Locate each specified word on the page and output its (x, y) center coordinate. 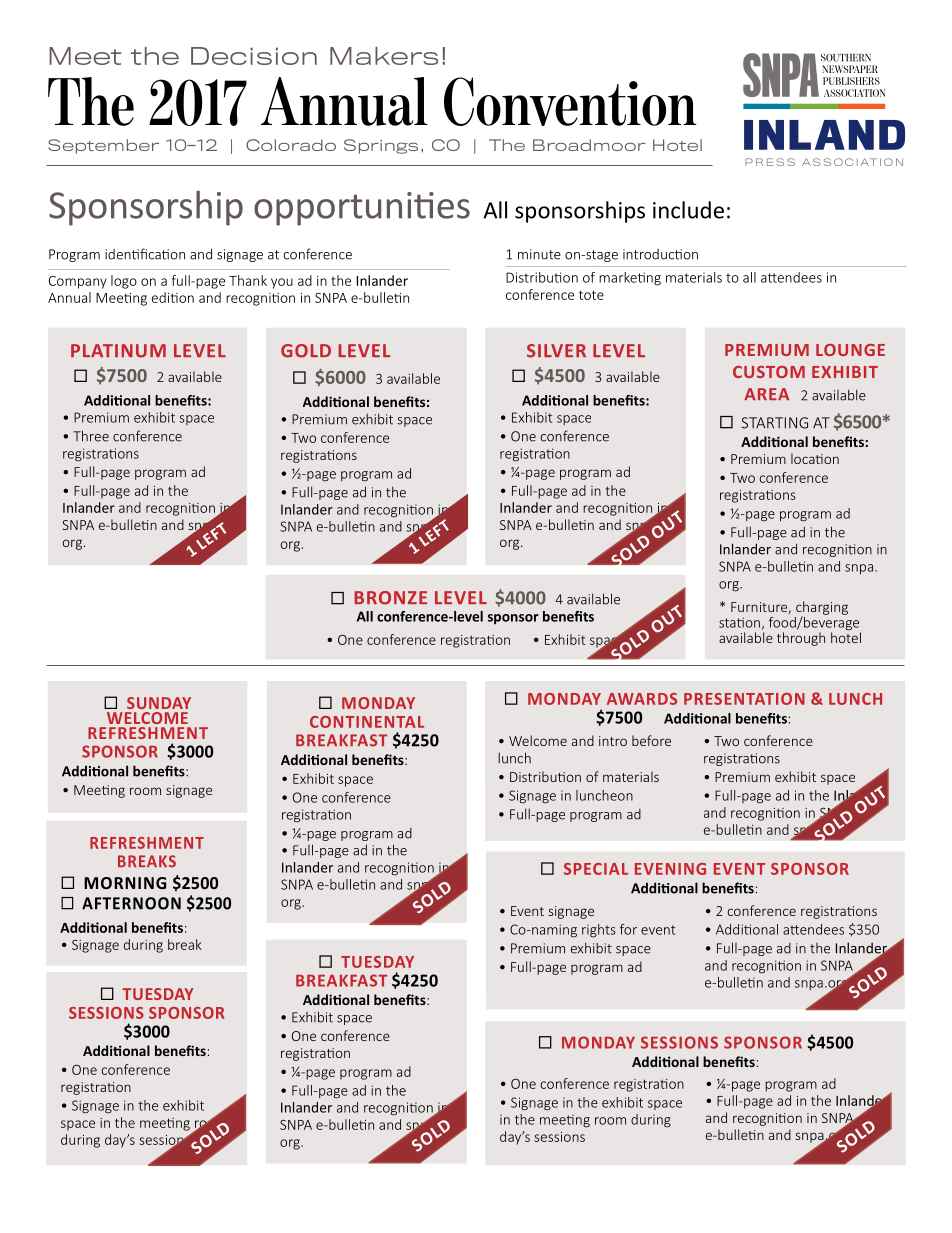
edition (173, 297)
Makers (384, 56)
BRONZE (391, 598)
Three (91, 436)
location (815, 458)
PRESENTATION (744, 699)
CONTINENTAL (367, 722)
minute (539, 254)
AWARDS (642, 699)
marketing (630, 279)
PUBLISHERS (851, 81)
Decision (254, 56)
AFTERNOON (131, 903)
